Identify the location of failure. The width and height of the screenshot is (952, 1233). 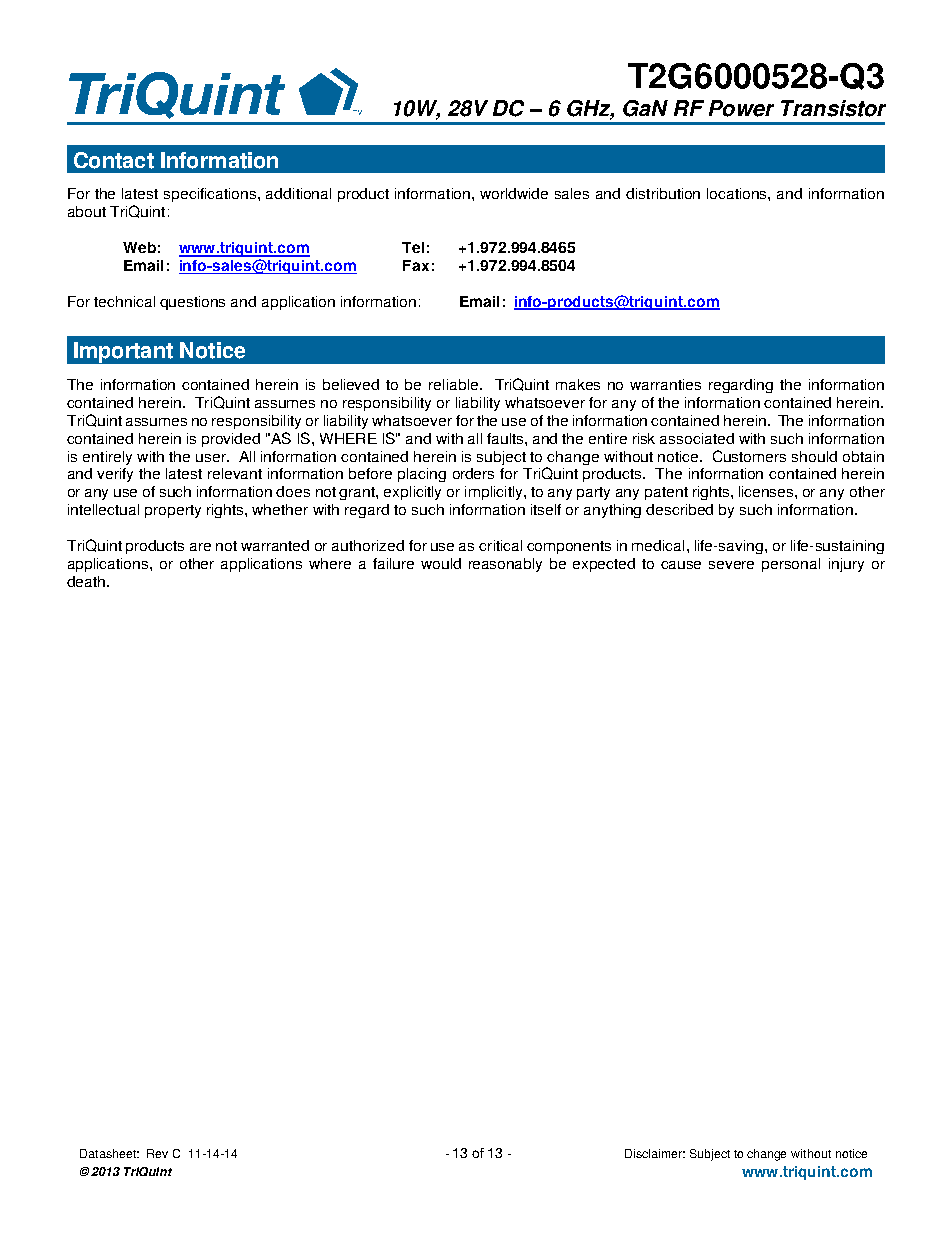
(393, 563).
